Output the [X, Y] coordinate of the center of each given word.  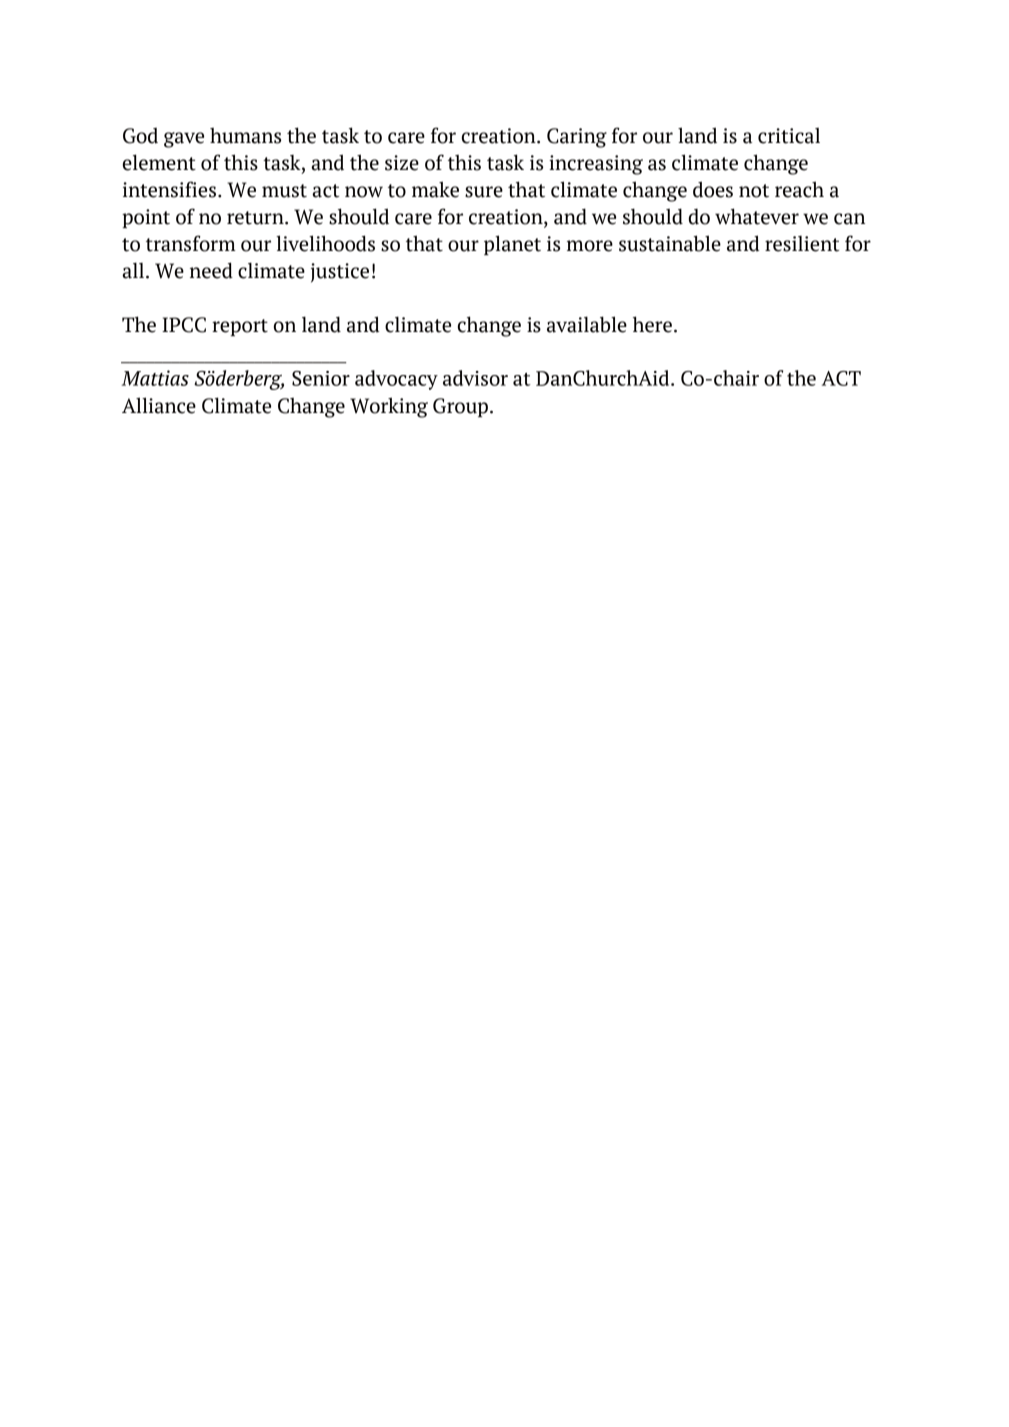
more [590, 246]
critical [789, 136]
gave [184, 140]
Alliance [159, 405]
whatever [757, 216]
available [587, 324]
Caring [577, 138]
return [256, 218]
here [652, 324]
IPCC [184, 325]
